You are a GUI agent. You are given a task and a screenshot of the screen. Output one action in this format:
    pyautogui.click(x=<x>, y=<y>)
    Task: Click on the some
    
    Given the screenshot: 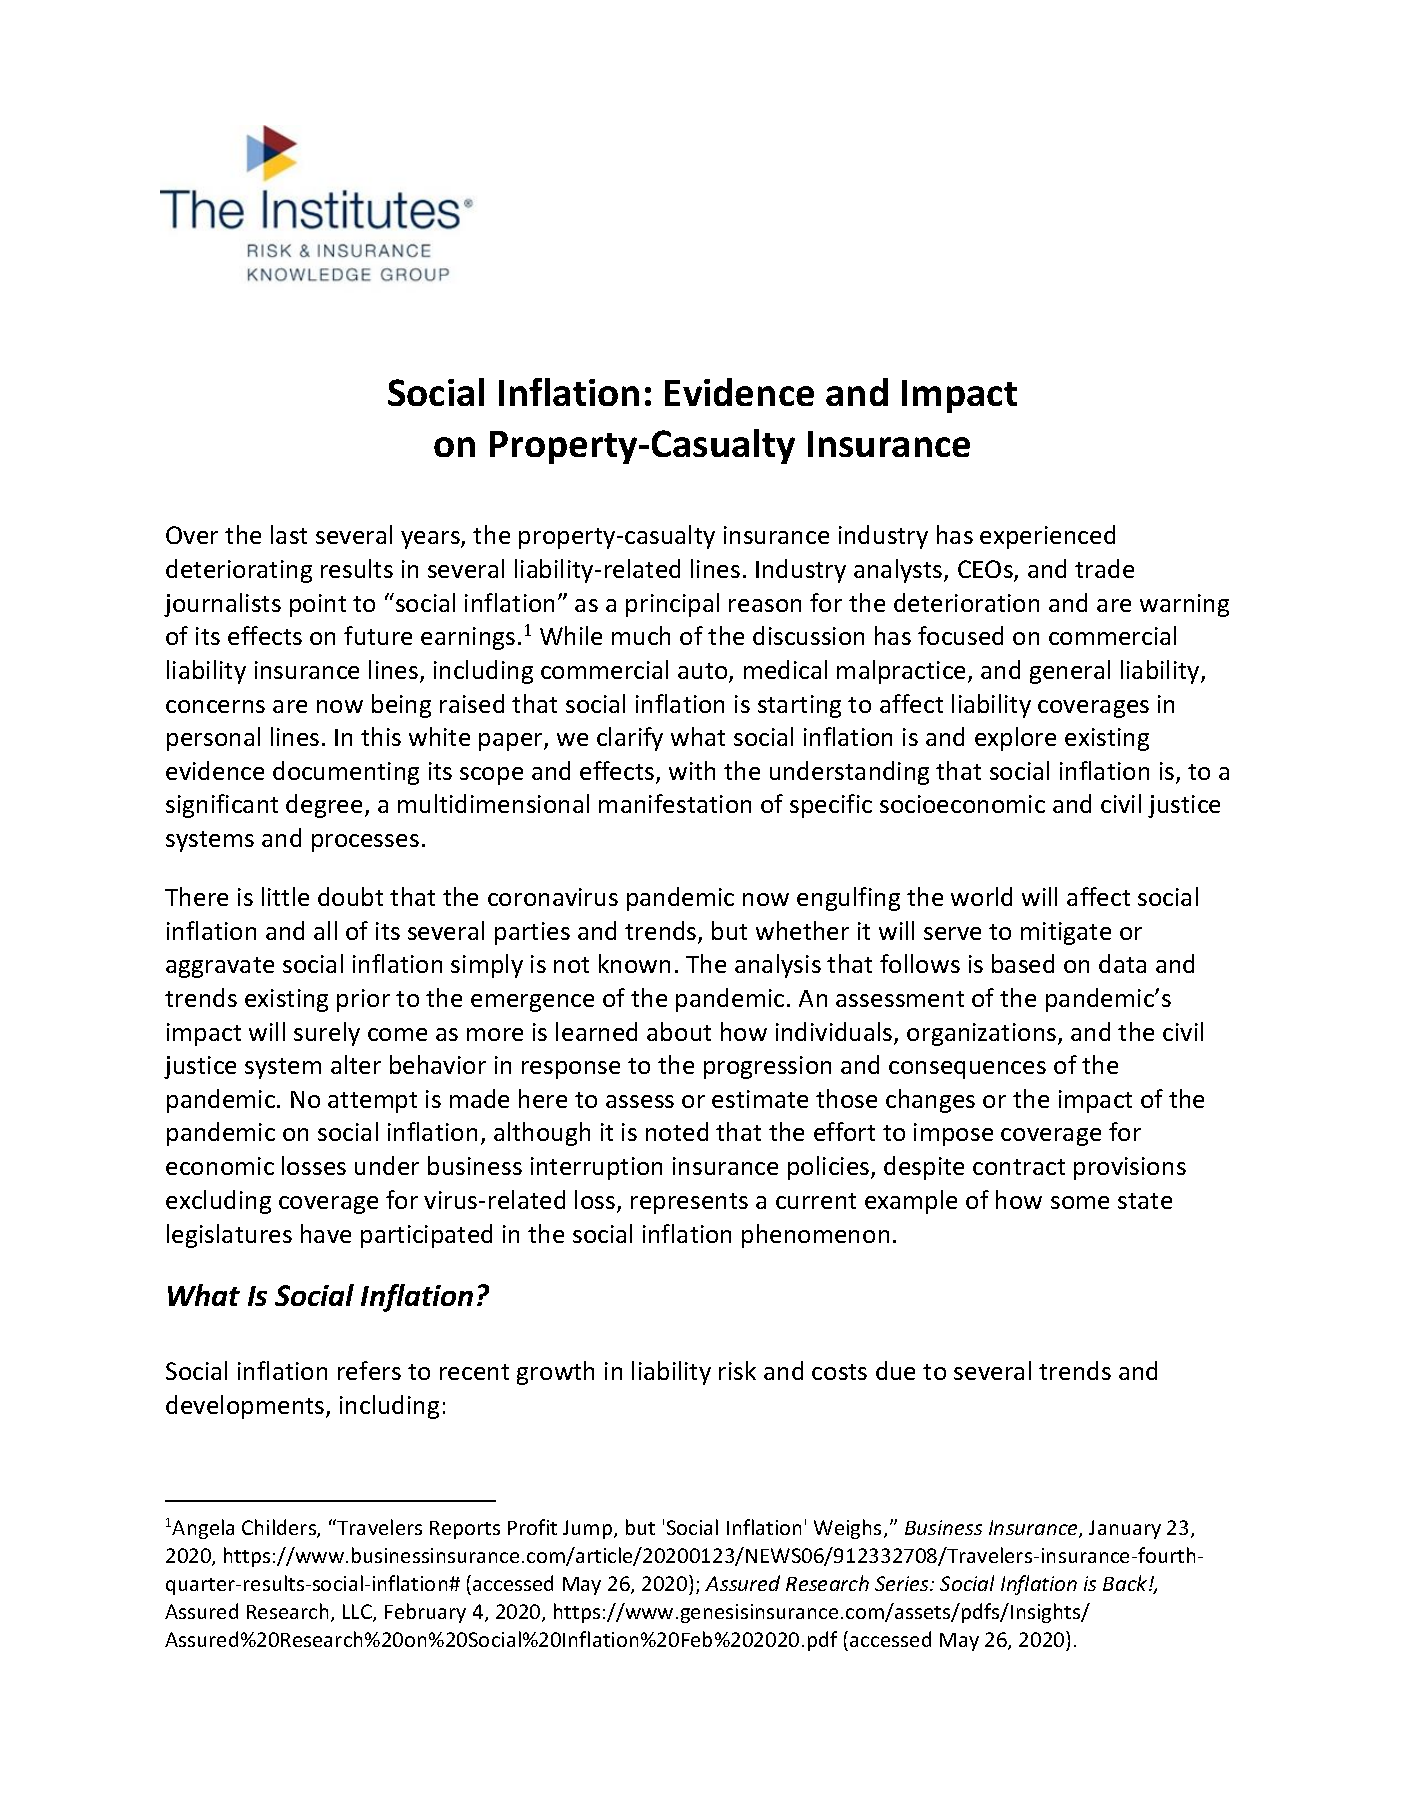 What is the action you would take?
    pyautogui.click(x=1080, y=1202)
